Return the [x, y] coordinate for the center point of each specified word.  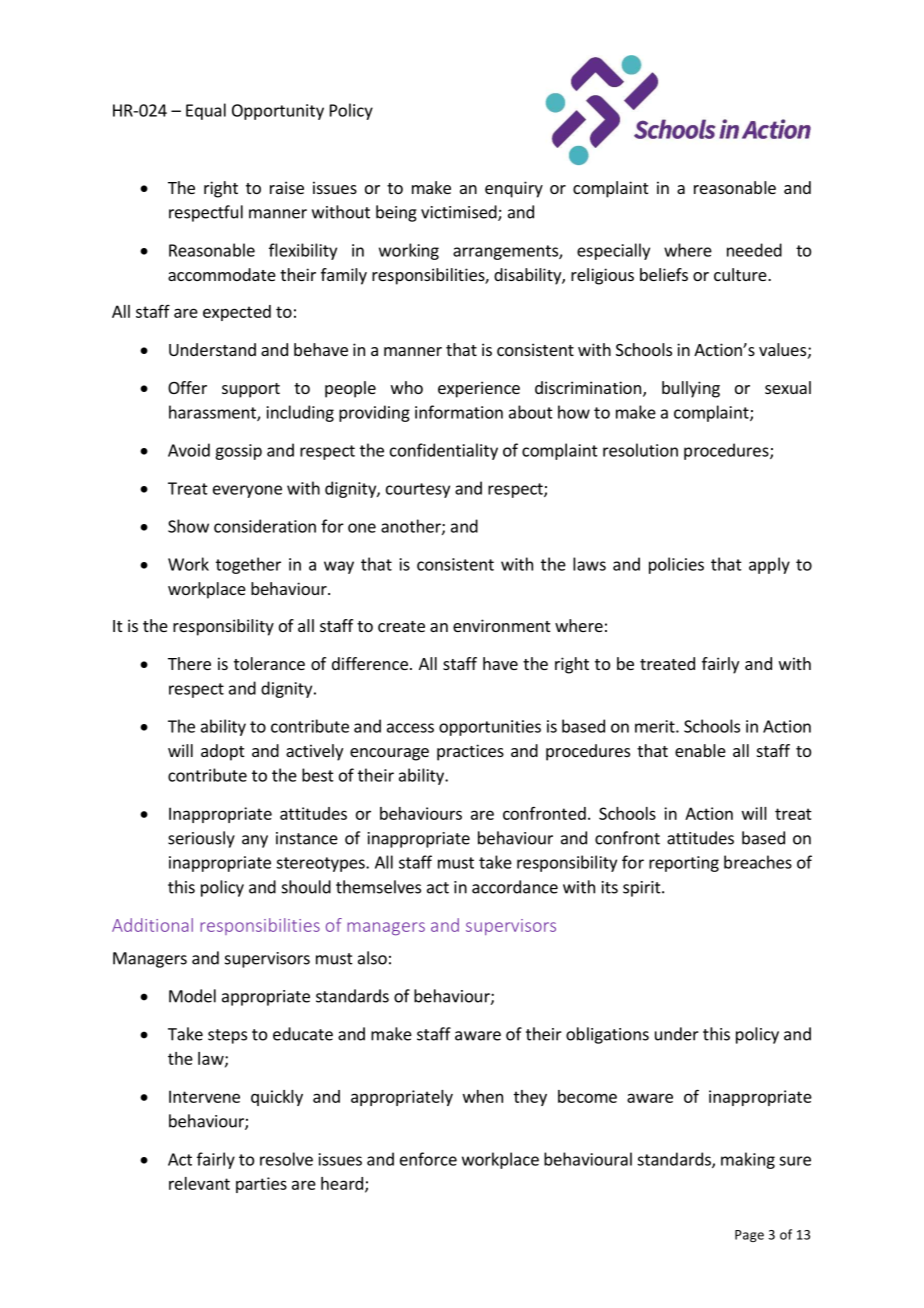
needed [754, 250]
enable [700, 750]
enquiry [514, 189]
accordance [515, 887]
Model [192, 996]
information [459, 412]
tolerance [269, 663]
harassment [213, 413]
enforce [428, 1159]
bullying [691, 389]
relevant [199, 1183]
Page [749, 1236]
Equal [206, 111]
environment [501, 625]
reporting [684, 864]
